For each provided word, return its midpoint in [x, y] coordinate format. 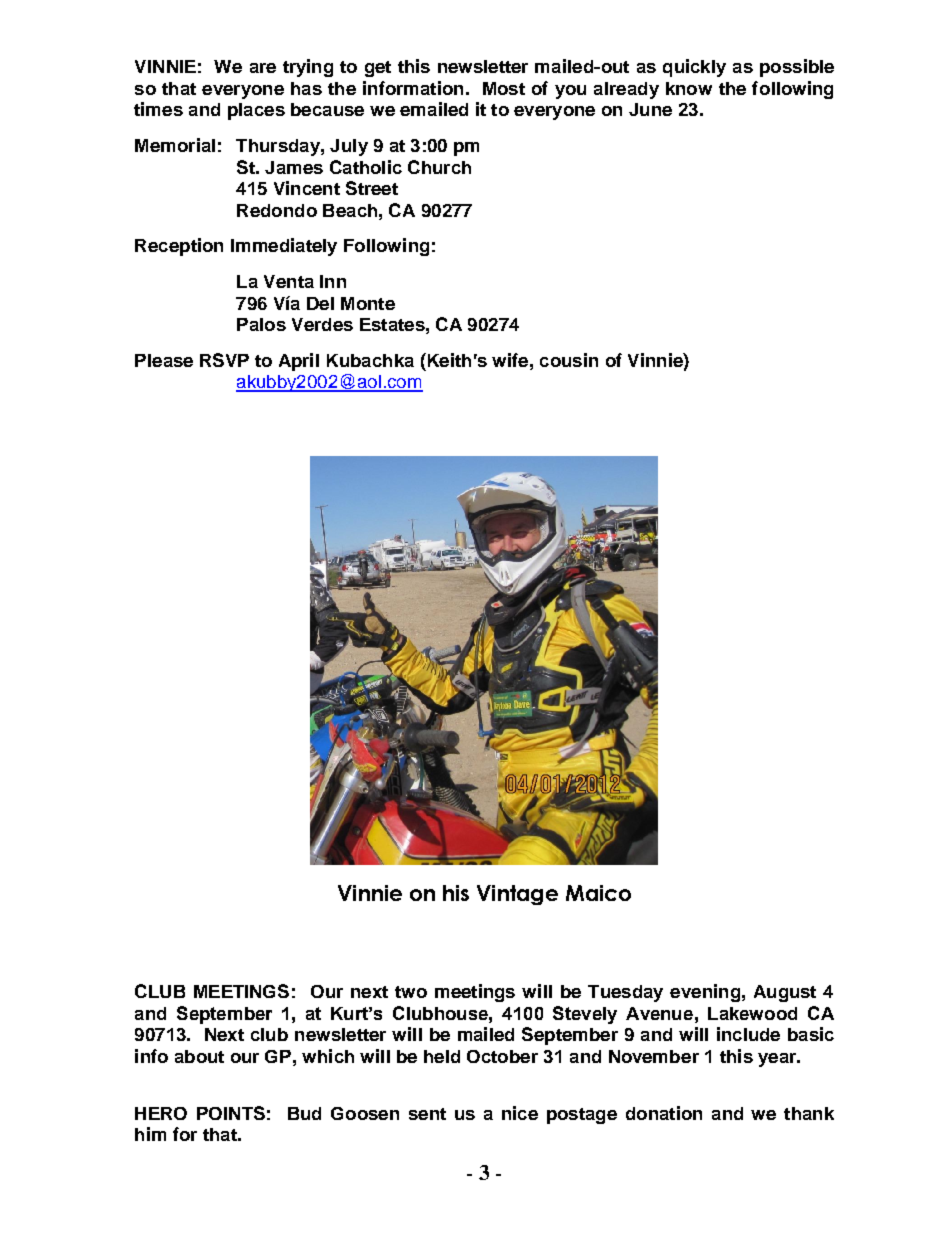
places [256, 111]
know [689, 88]
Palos [261, 324]
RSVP [224, 360]
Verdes [322, 324]
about [199, 1056]
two [411, 992]
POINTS [231, 1113]
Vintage [517, 895]
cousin [569, 360]
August [785, 993]
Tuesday [625, 993]
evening [705, 993]
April [299, 362]
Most [504, 88]
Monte [368, 303]
